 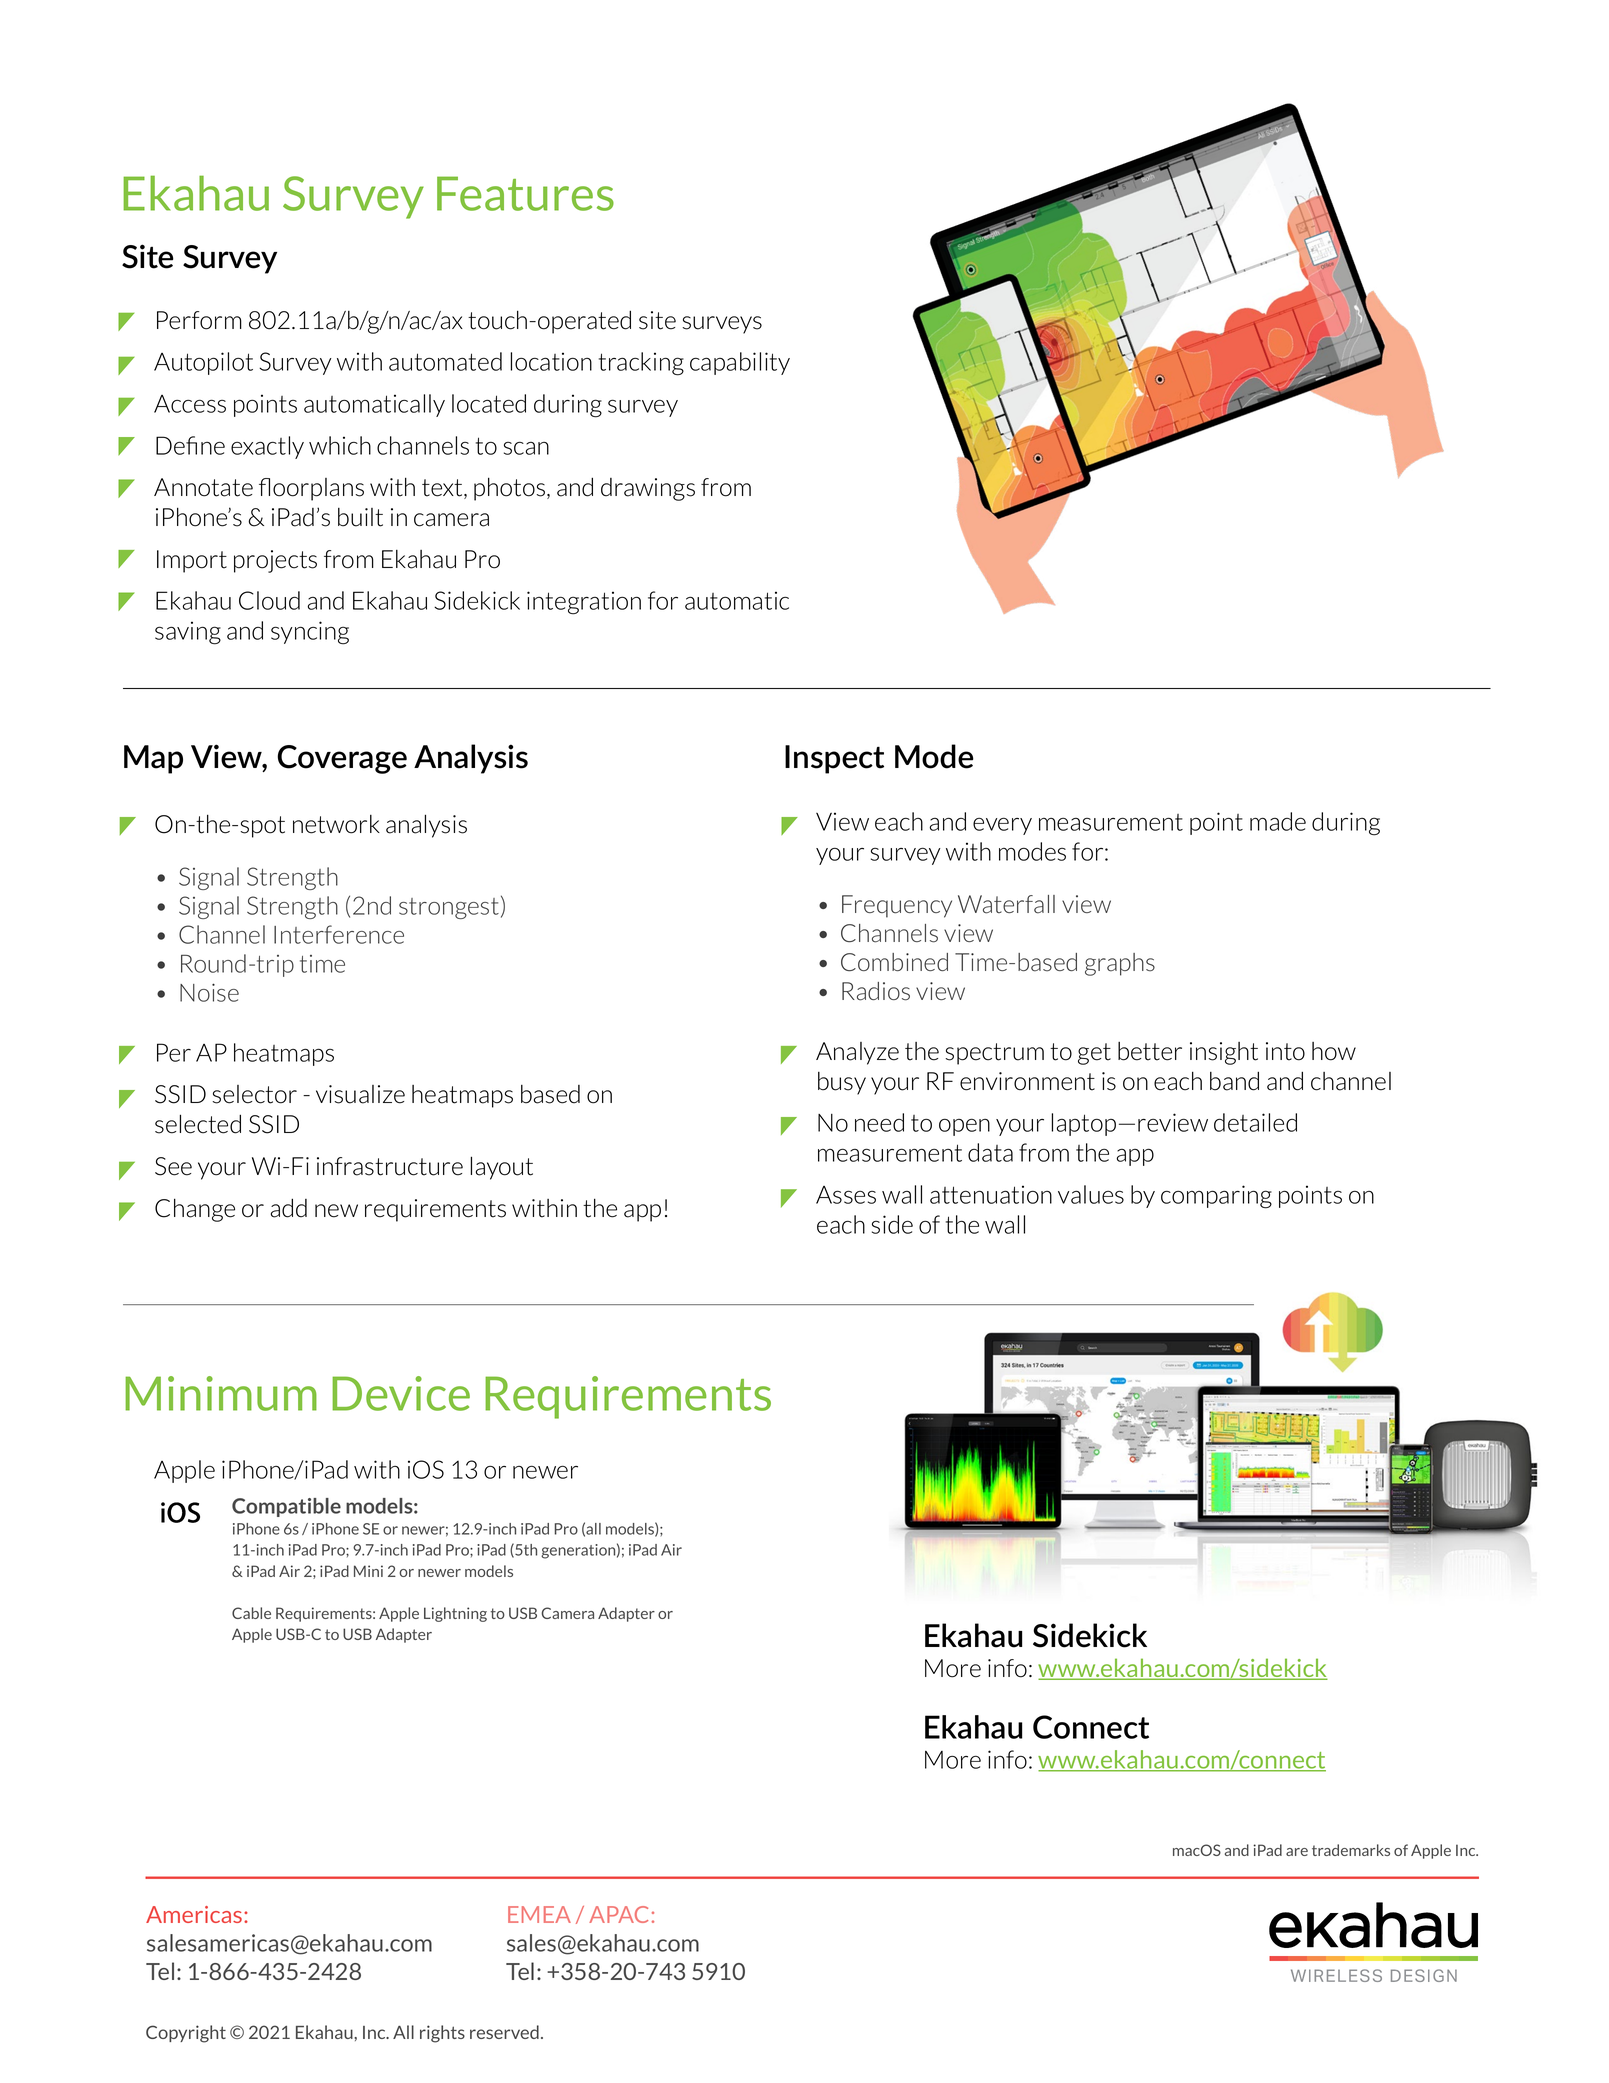 I want to click on are, so click(x=1297, y=1852).
